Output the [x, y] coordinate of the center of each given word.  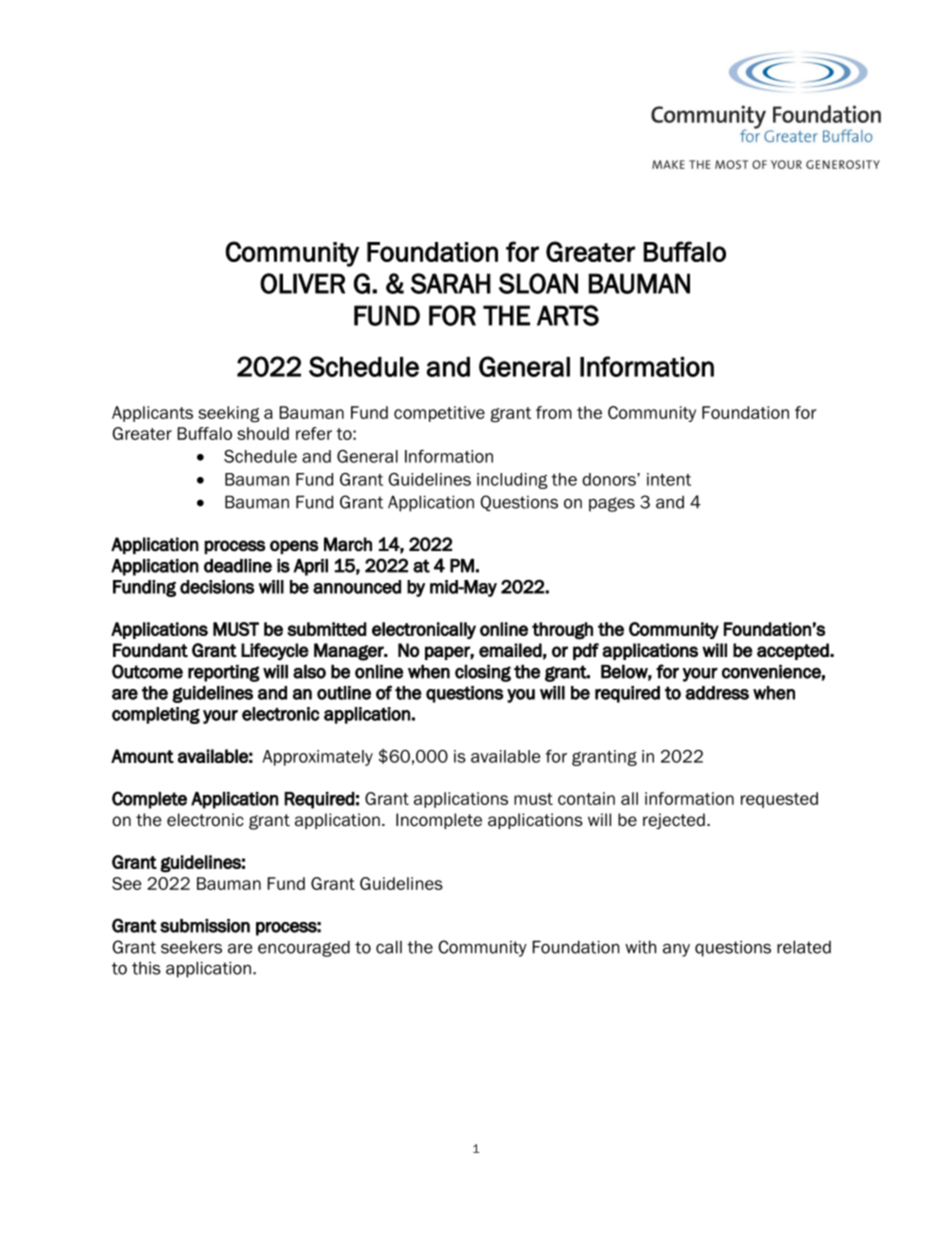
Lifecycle [275, 652]
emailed [510, 650]
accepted [794, 651]
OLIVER [302, 283]
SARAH [451, 283]
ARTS [568, 315]
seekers [191, 947]
